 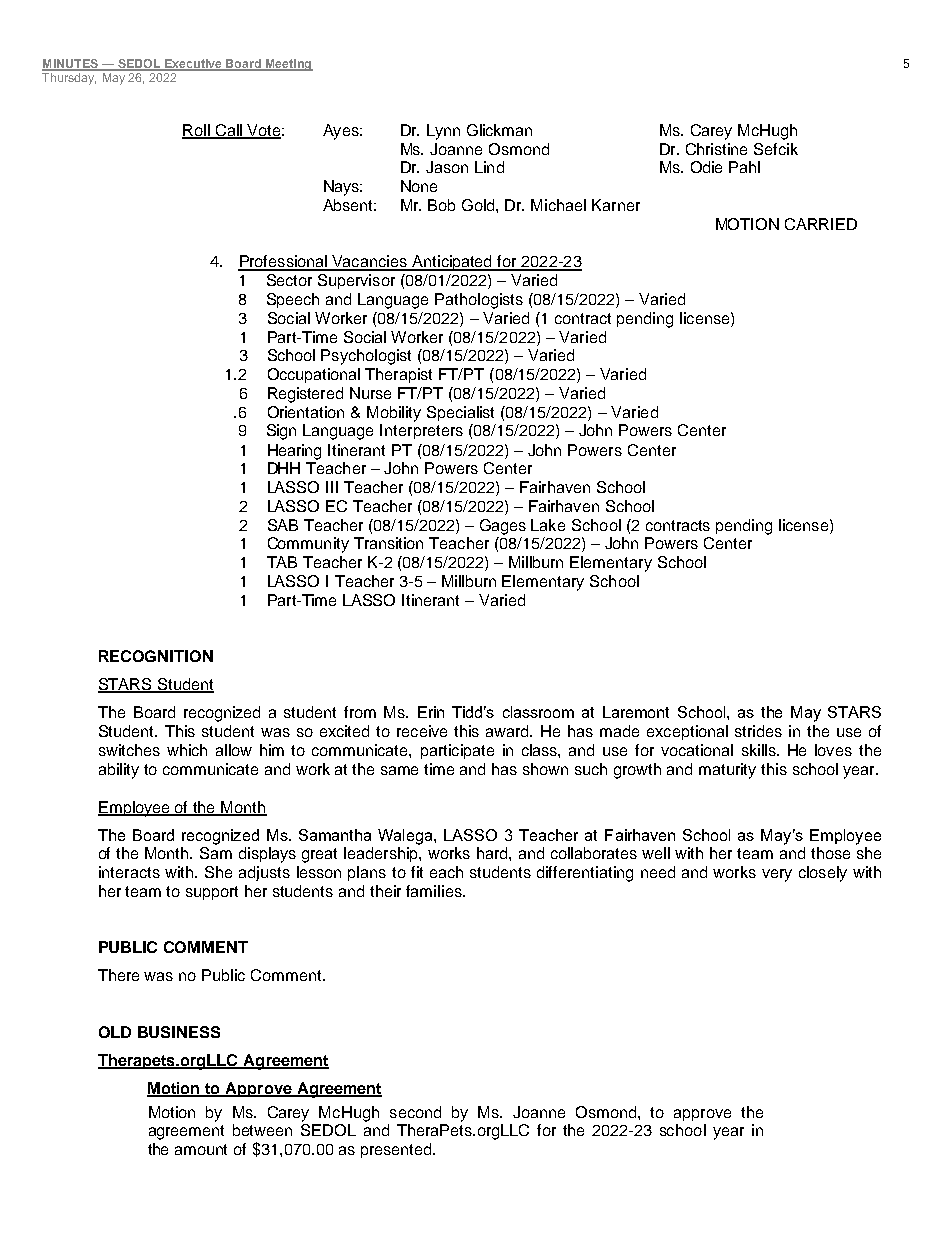 What do you see at coordinates (777, 875) in the screenshot?
I see `very` at bounding box center [777, 875].
